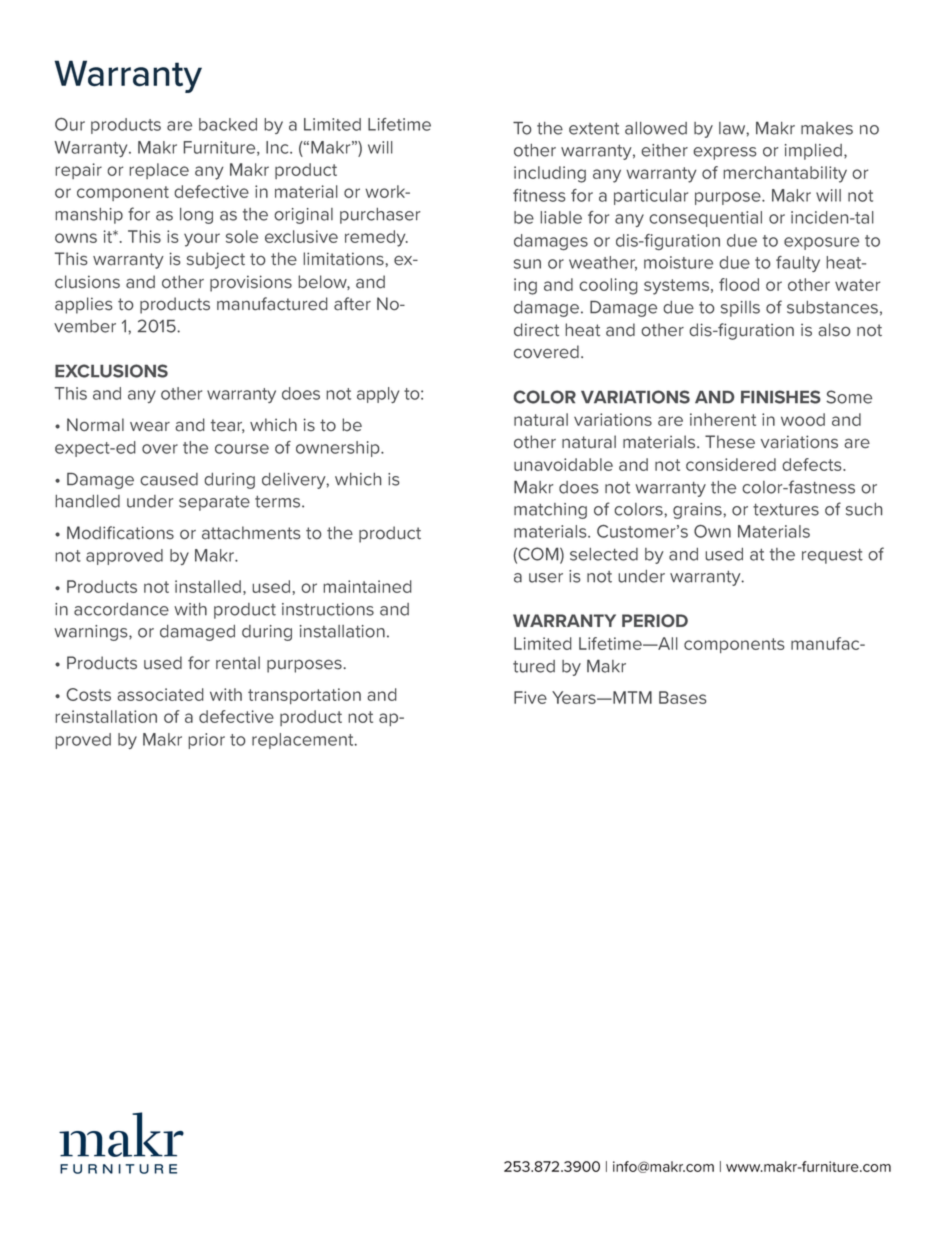 This screenshot has width=952, height=1233. I want to click on Five, so click(530, 697).
